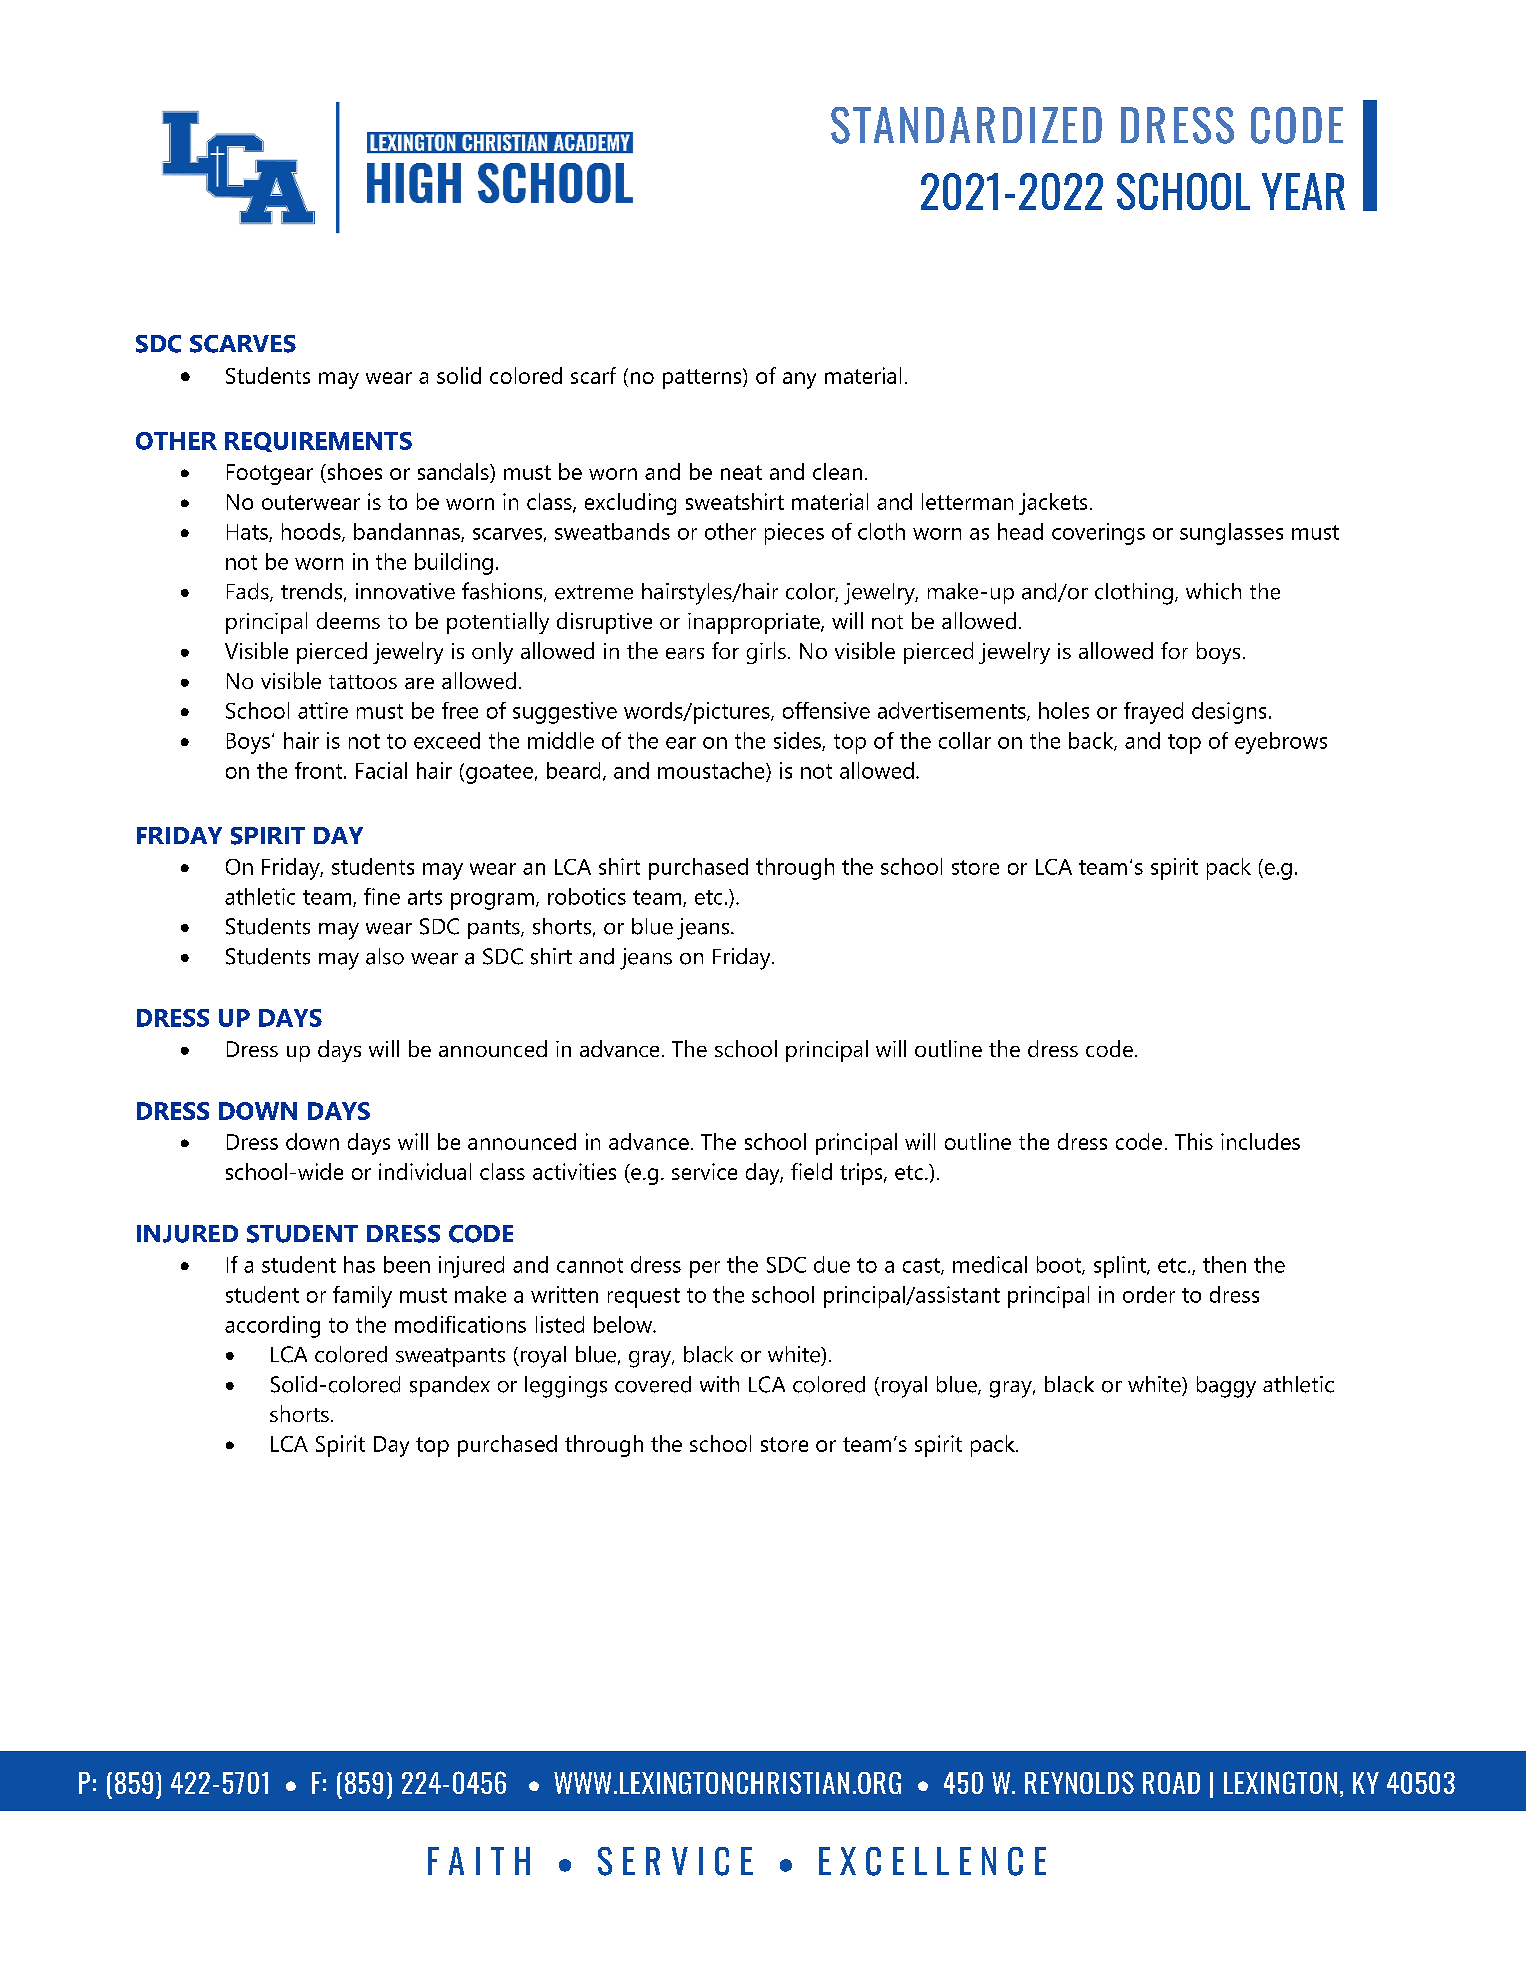  I want to click on YEAR, so click(1303, 191).
